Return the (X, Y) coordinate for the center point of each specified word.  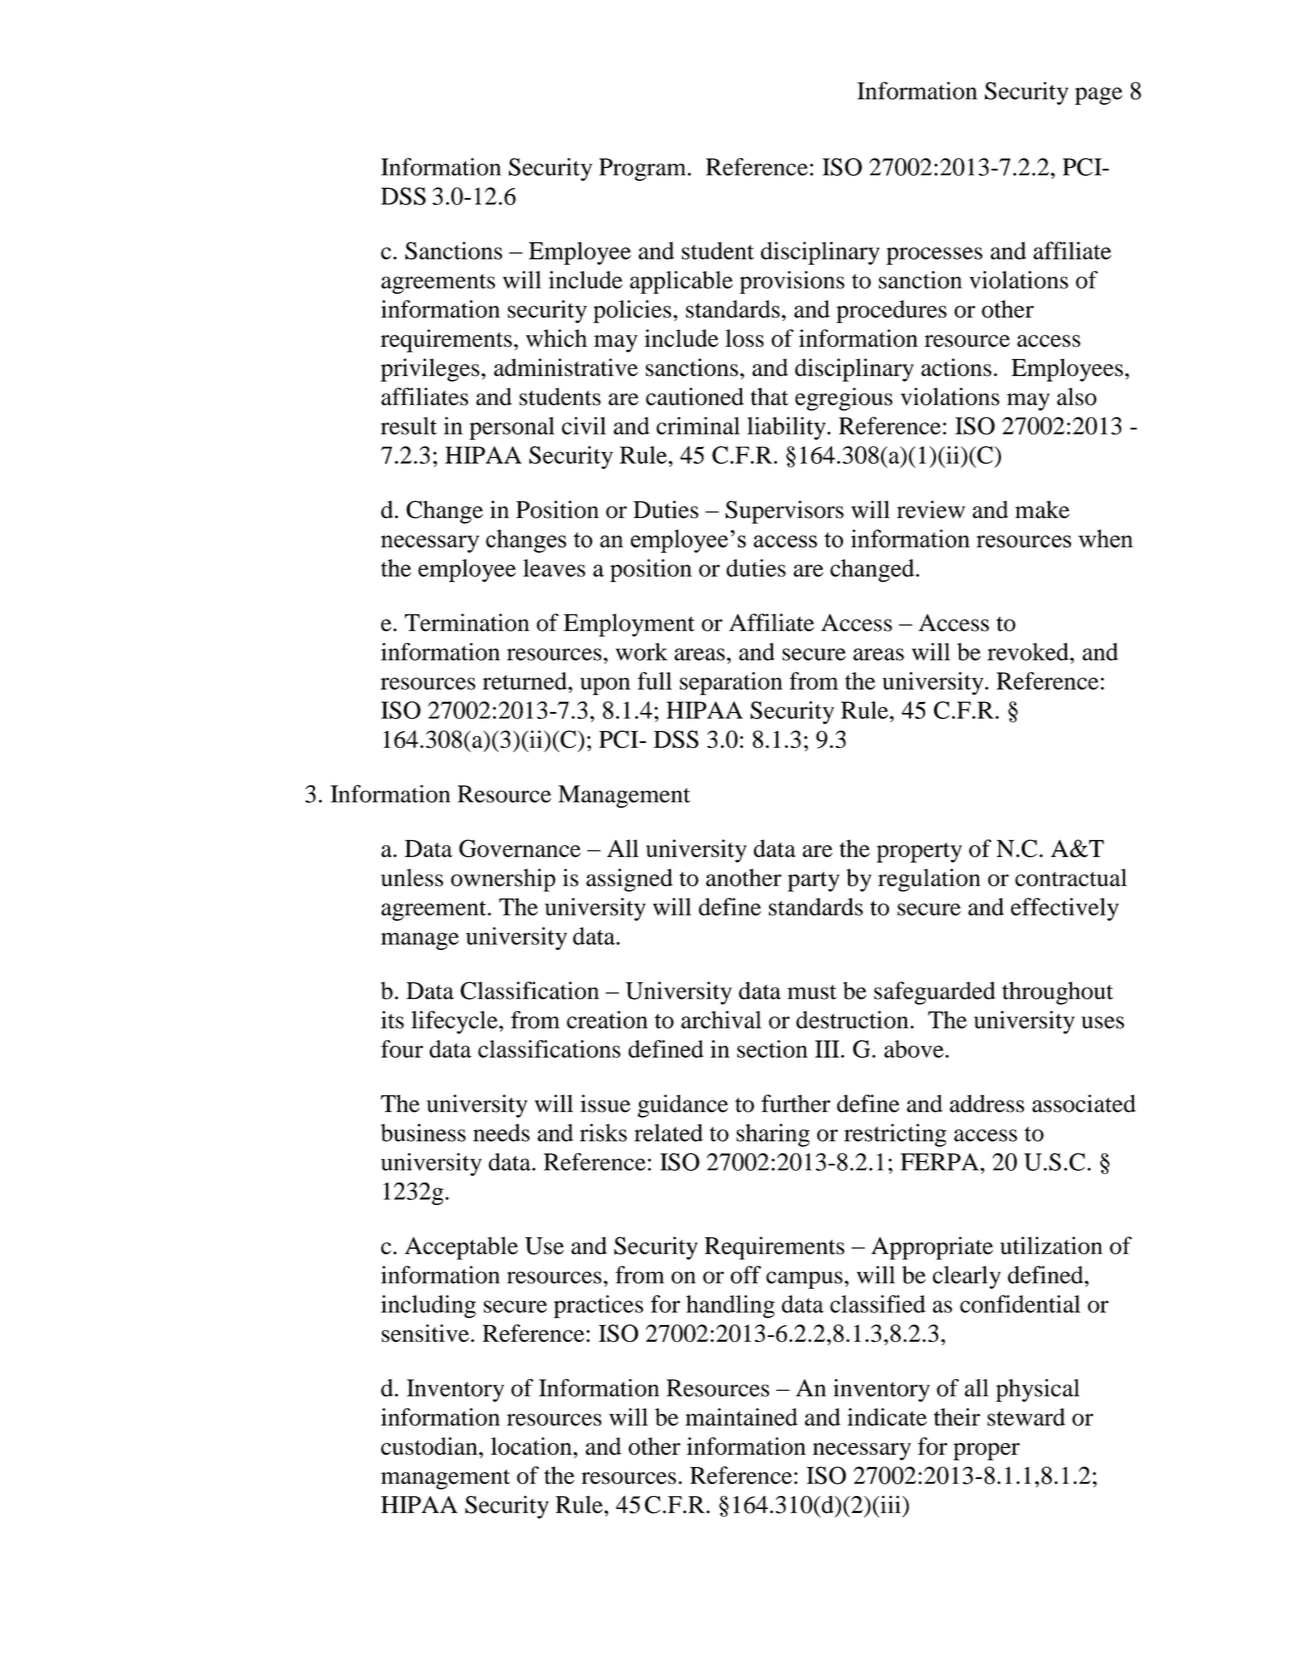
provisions (792, 282)
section (772, 1049)
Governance (520, 848)
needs (501, 1133)
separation (731, 683)
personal (511, 428)
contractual (1071, 878)
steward (1026, 1417)
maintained (741, 1417)
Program (644, 169)
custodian (430, 1446)
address (987, 1103)
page (1099, 96)
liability (787, 428)
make (1042, 510)
